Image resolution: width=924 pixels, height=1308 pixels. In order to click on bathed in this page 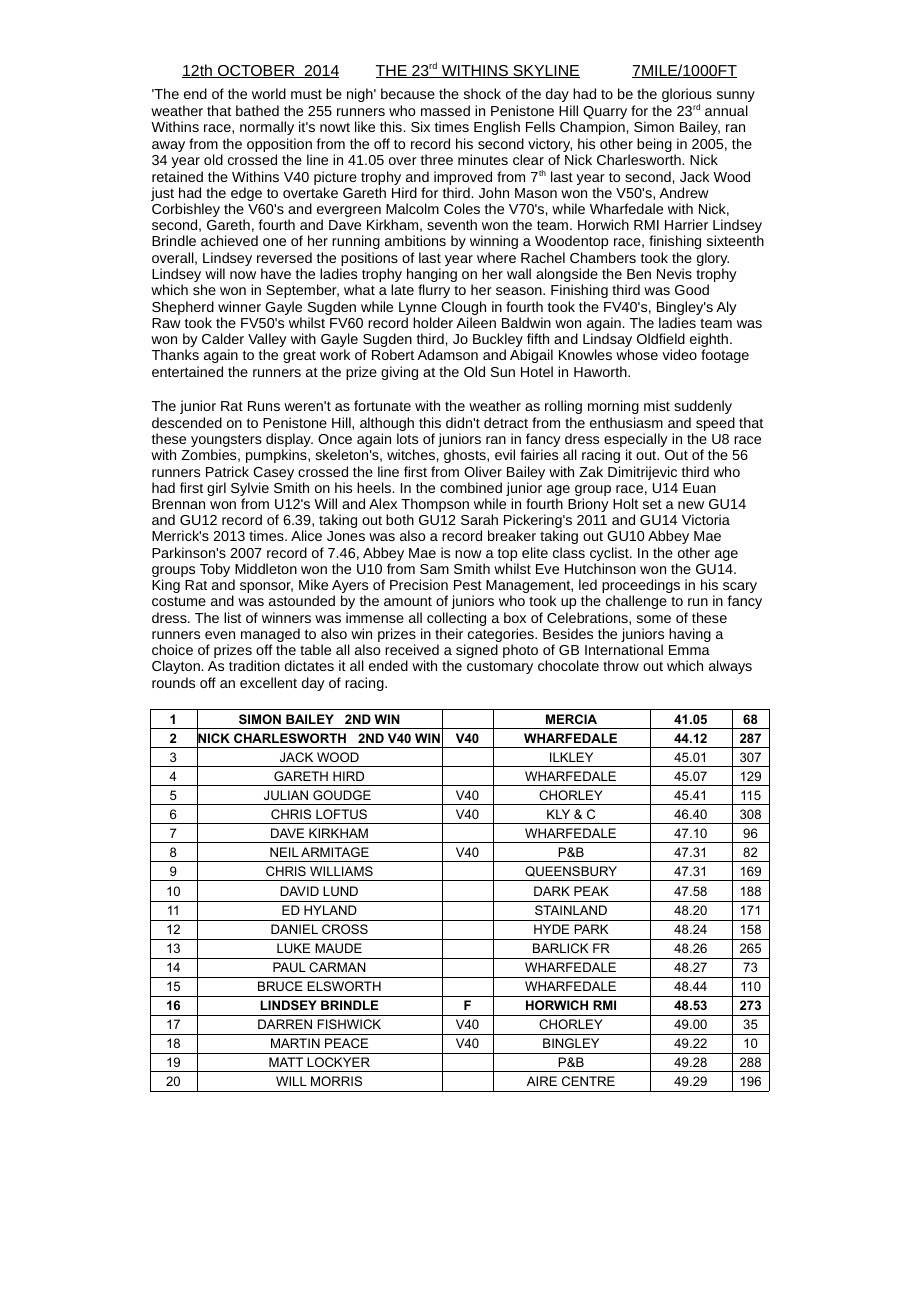, I will do `click(257, 110)`.
